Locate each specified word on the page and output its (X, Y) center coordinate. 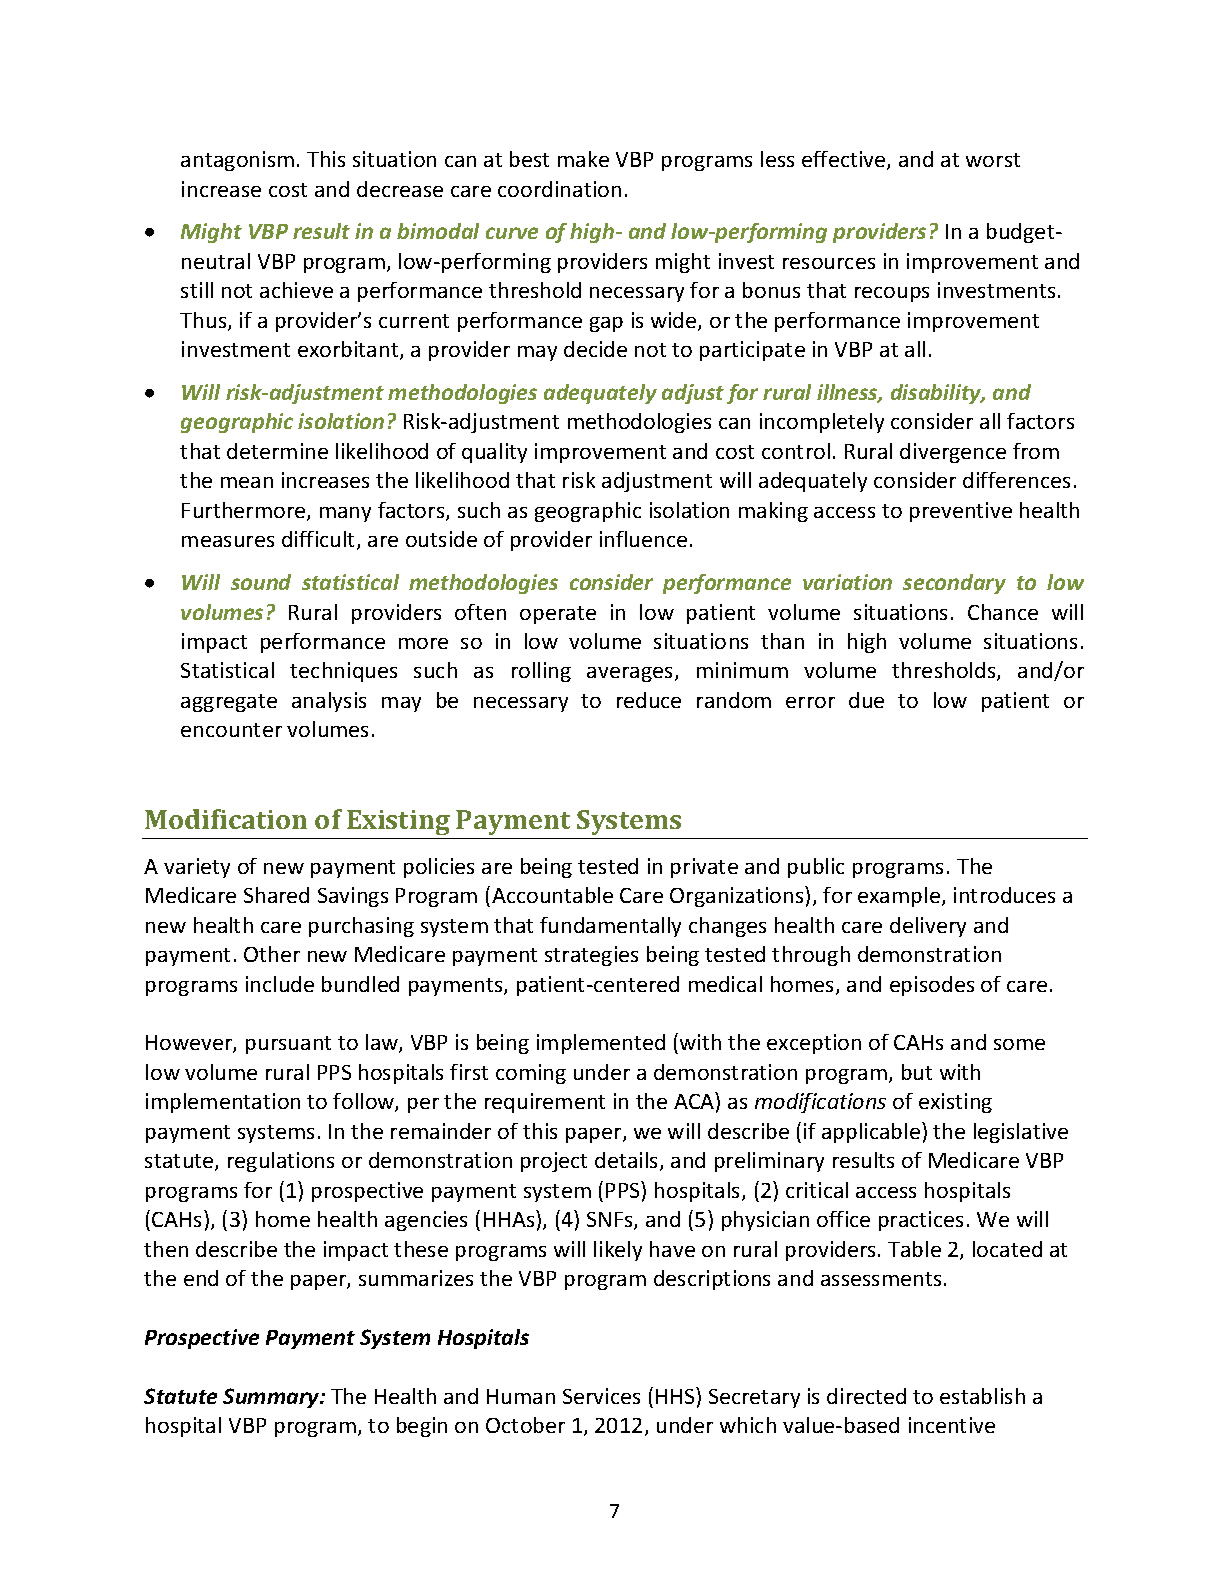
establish (982, 1396)
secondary (954, 584)
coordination (559, 189)
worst (993, 160)
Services (601, 1396)
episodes (932, 986)
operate (558, 615)
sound (261, 582)
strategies (591, 956)
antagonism (237, 161)
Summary (272, 1398)
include (280, 984)
